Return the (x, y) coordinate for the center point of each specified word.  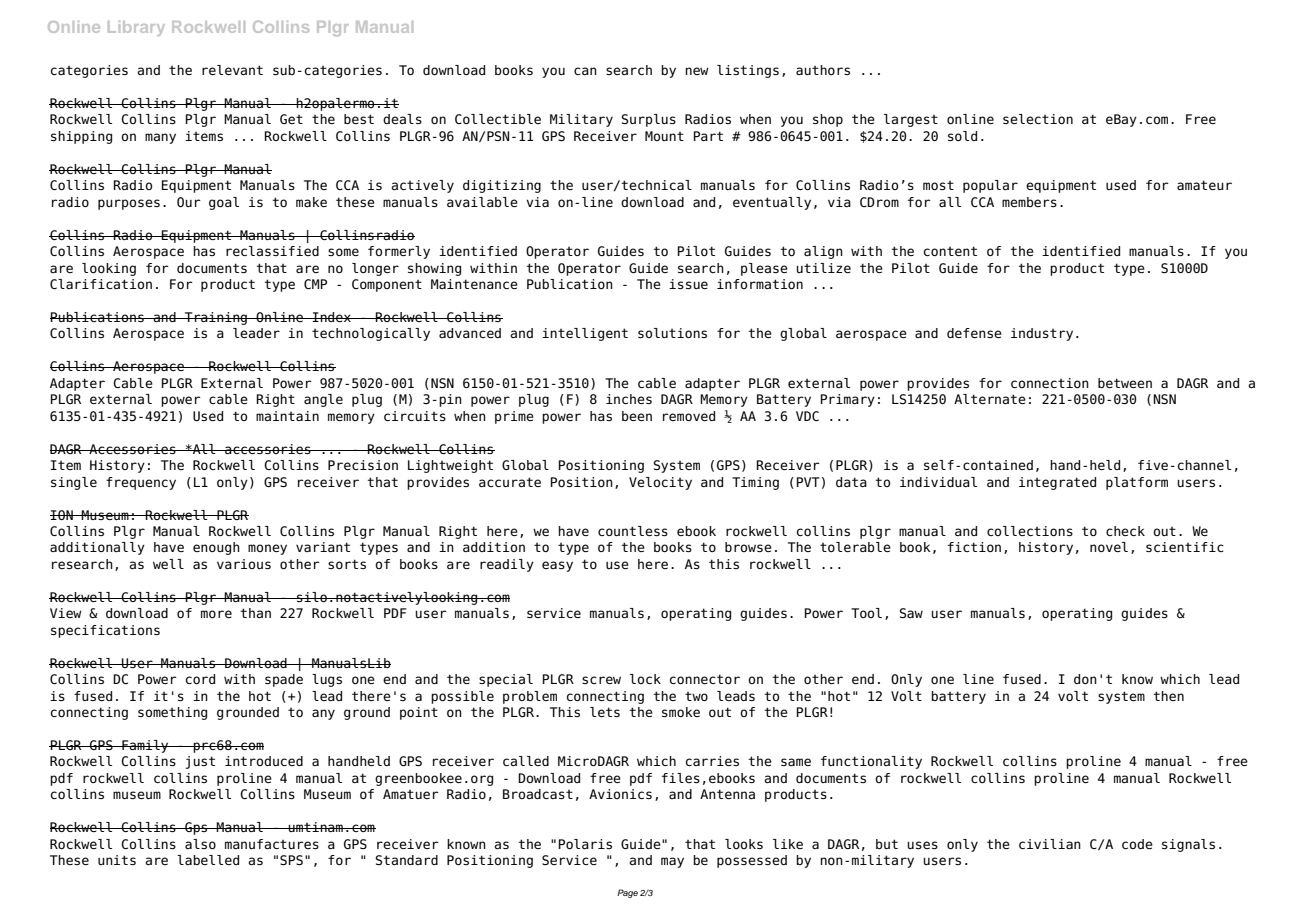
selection (1038, 119)
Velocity (660, 483)
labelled (208, 860)
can (585, 71)
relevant (232, 70)
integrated (1057, 483)
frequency (141, 483)
